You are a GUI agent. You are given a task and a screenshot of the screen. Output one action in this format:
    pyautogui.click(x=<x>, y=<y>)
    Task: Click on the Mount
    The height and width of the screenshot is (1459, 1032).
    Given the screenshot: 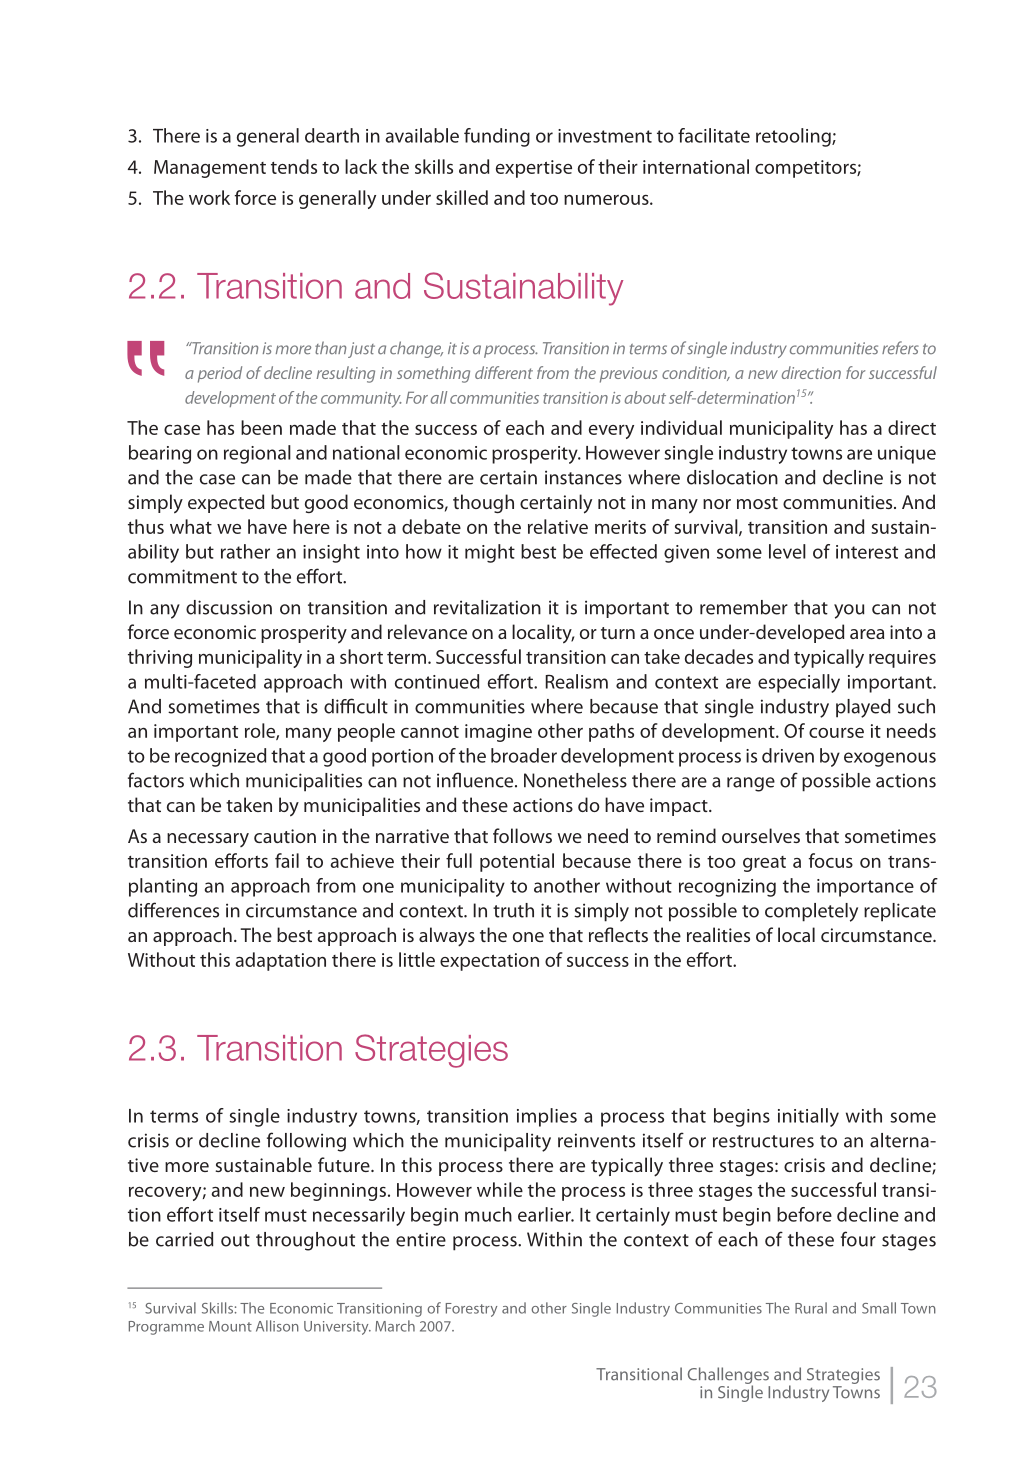 What is the action you would take?
    pyautogui.click(x=230, y=1326)
